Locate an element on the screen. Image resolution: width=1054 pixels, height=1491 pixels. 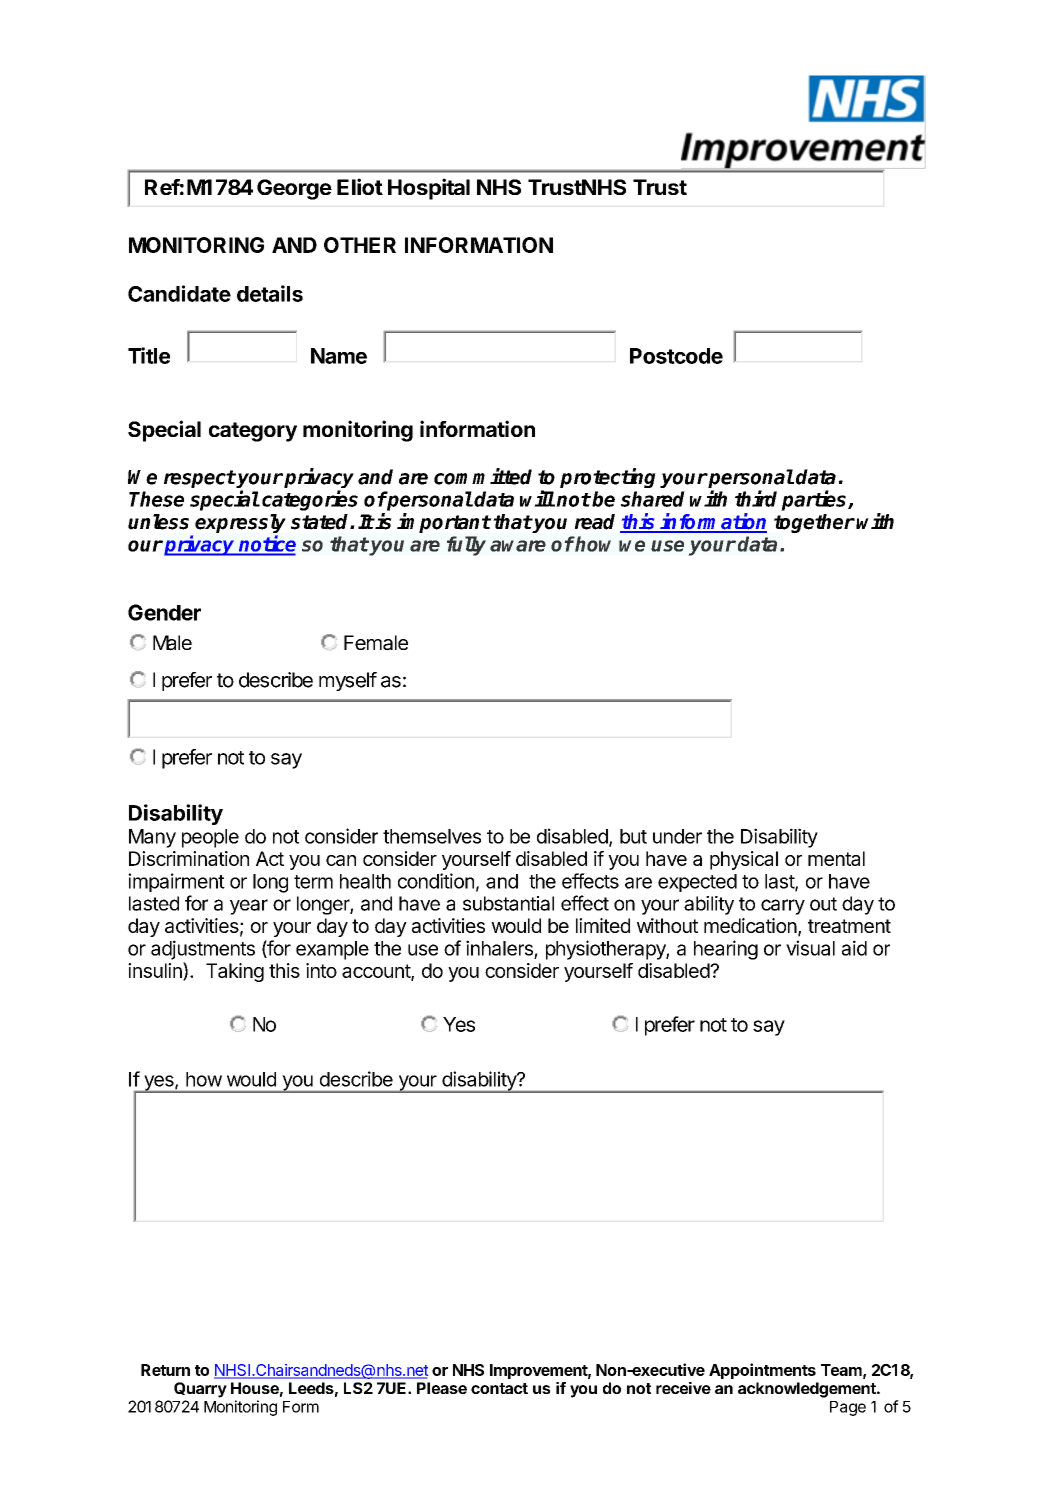
Hospital is located at coordinates (429, 189).
